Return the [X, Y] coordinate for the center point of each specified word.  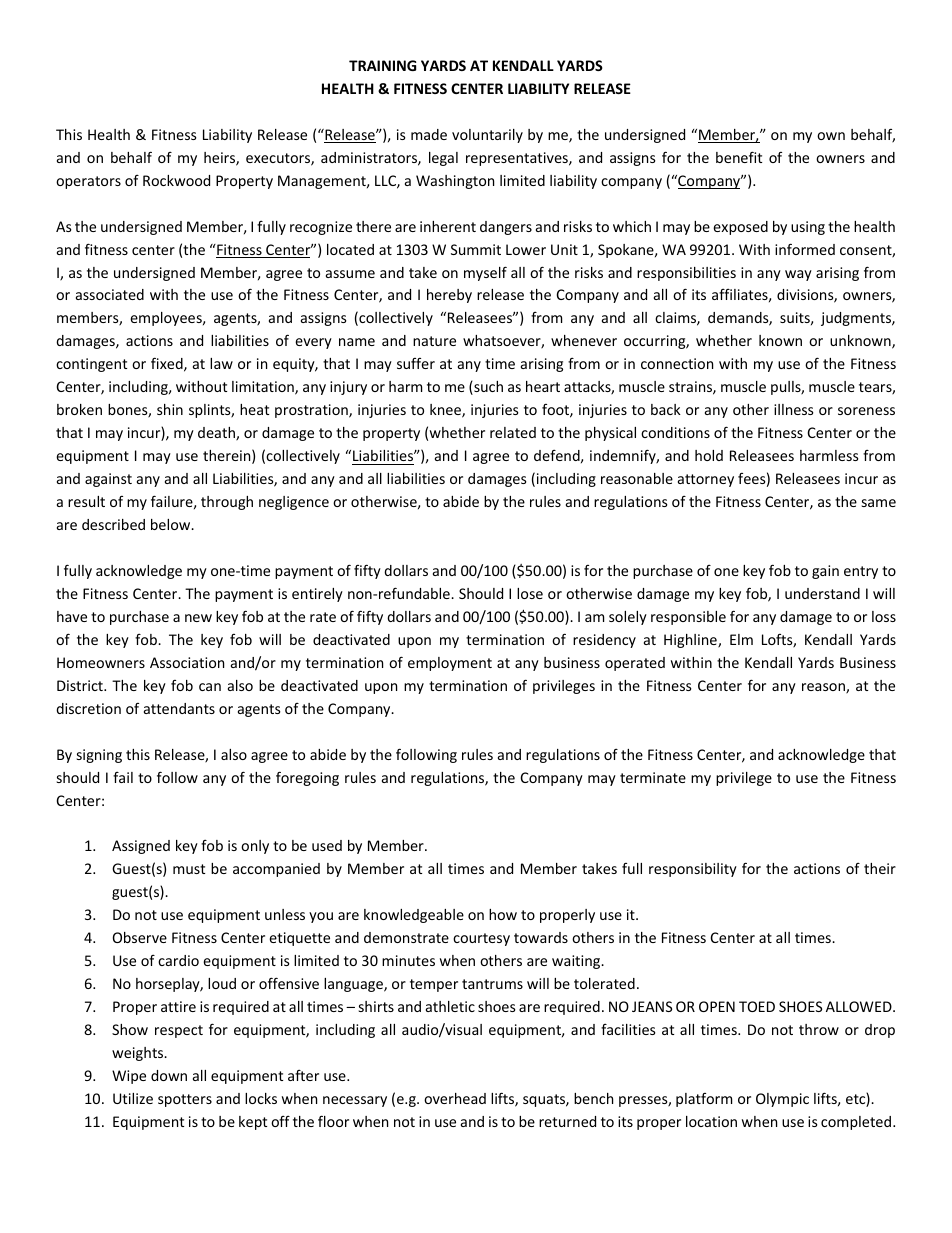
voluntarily [487, 136]
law [221, 363]
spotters [185, 1100]
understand [822, 593]
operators [88, 182]
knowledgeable [414, 916]
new [198, 618]
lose [530, 593]
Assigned [141, 847]
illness [794, 409]
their [880, 868]
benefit [739, 157]
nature [434, 341]
